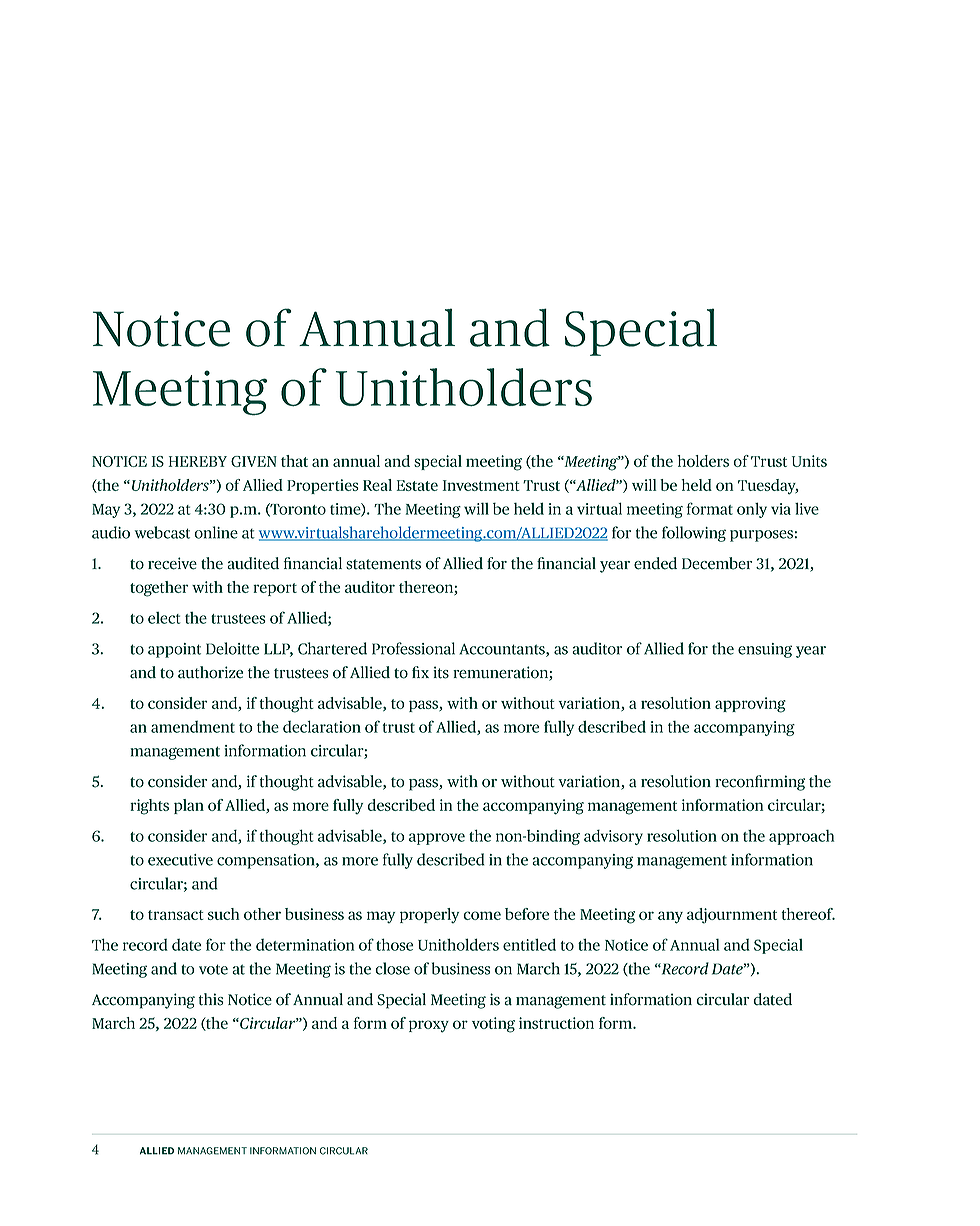 This screenshot has width=980, height=1226. I want to click on amendment, so click(193, 727).
